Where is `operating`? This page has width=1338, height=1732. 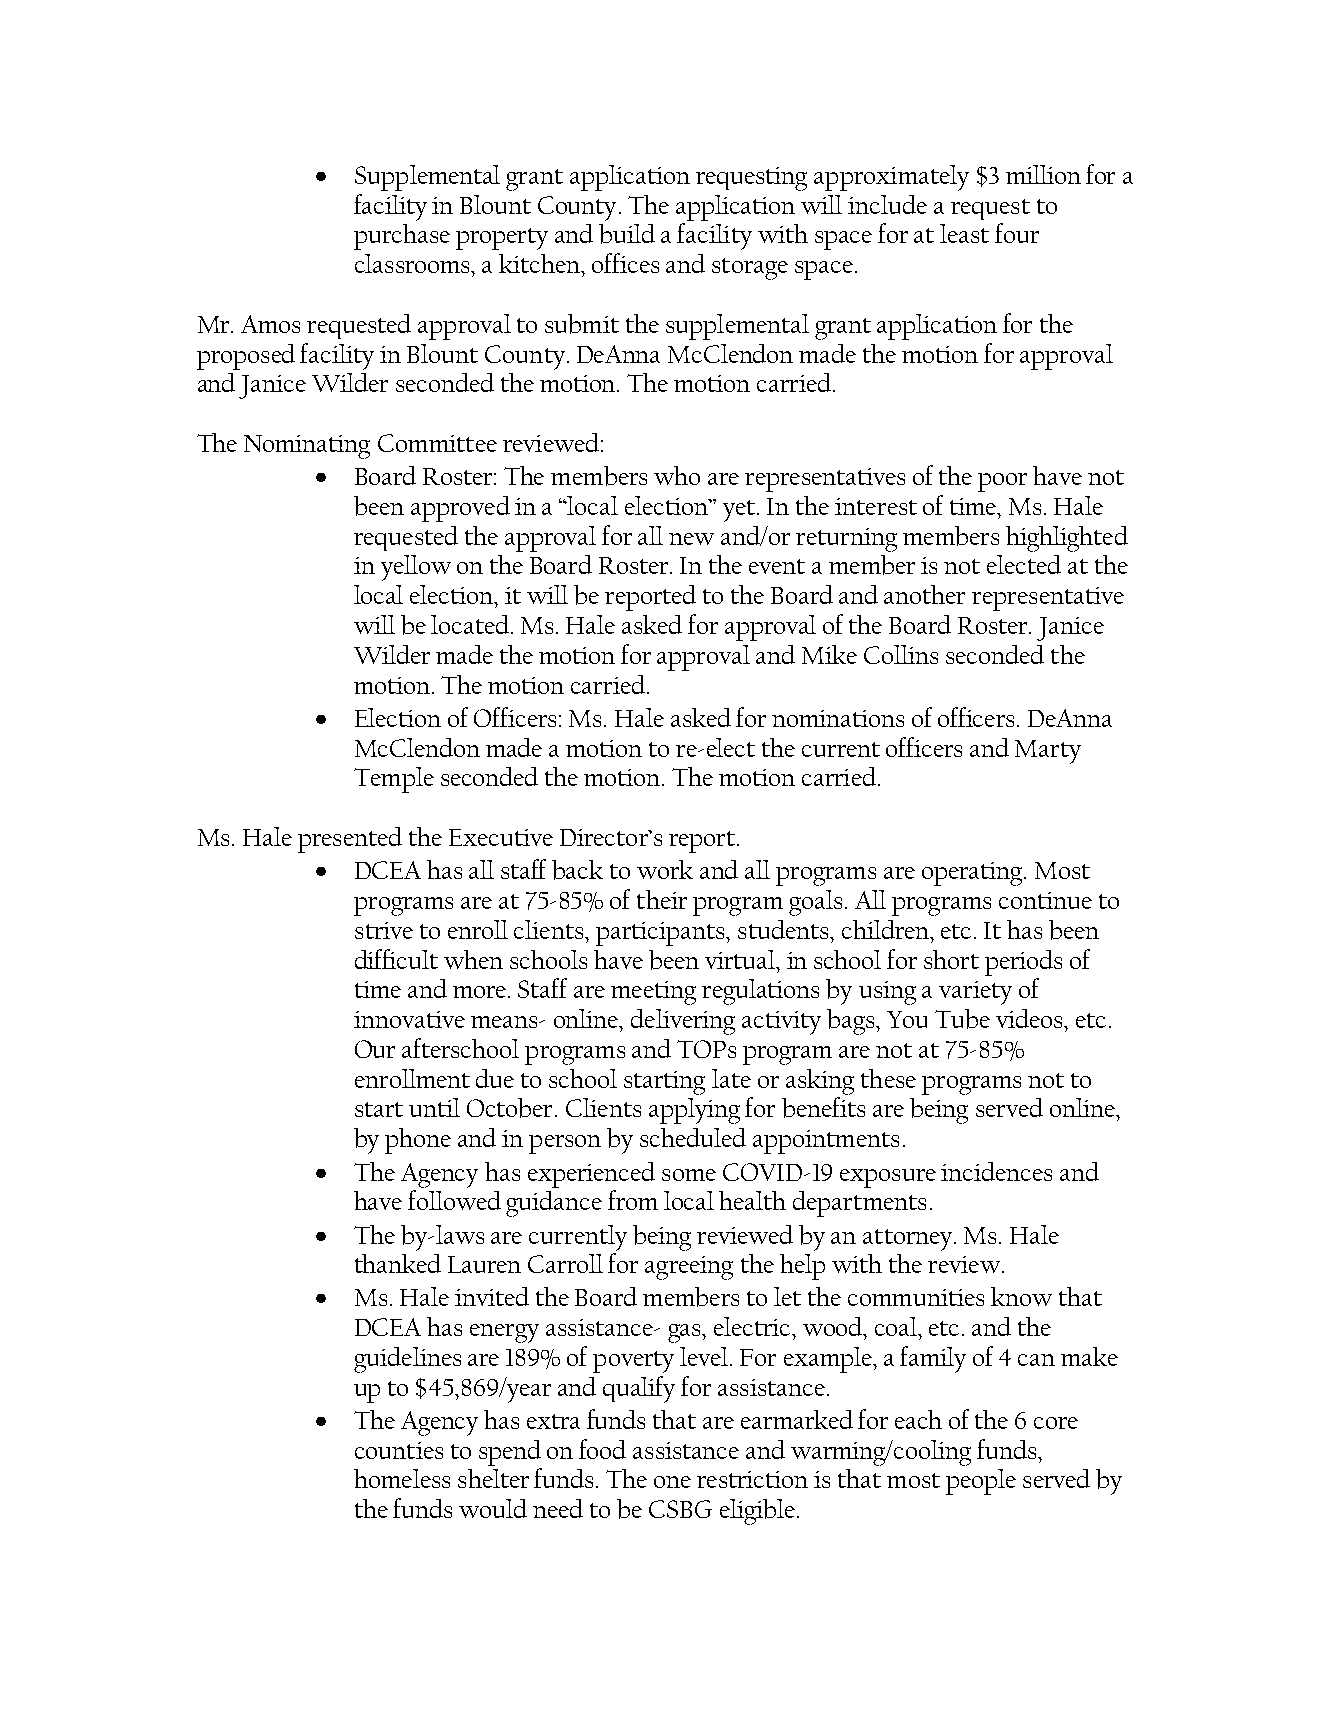
operating is located at coordinates (973, 874).
